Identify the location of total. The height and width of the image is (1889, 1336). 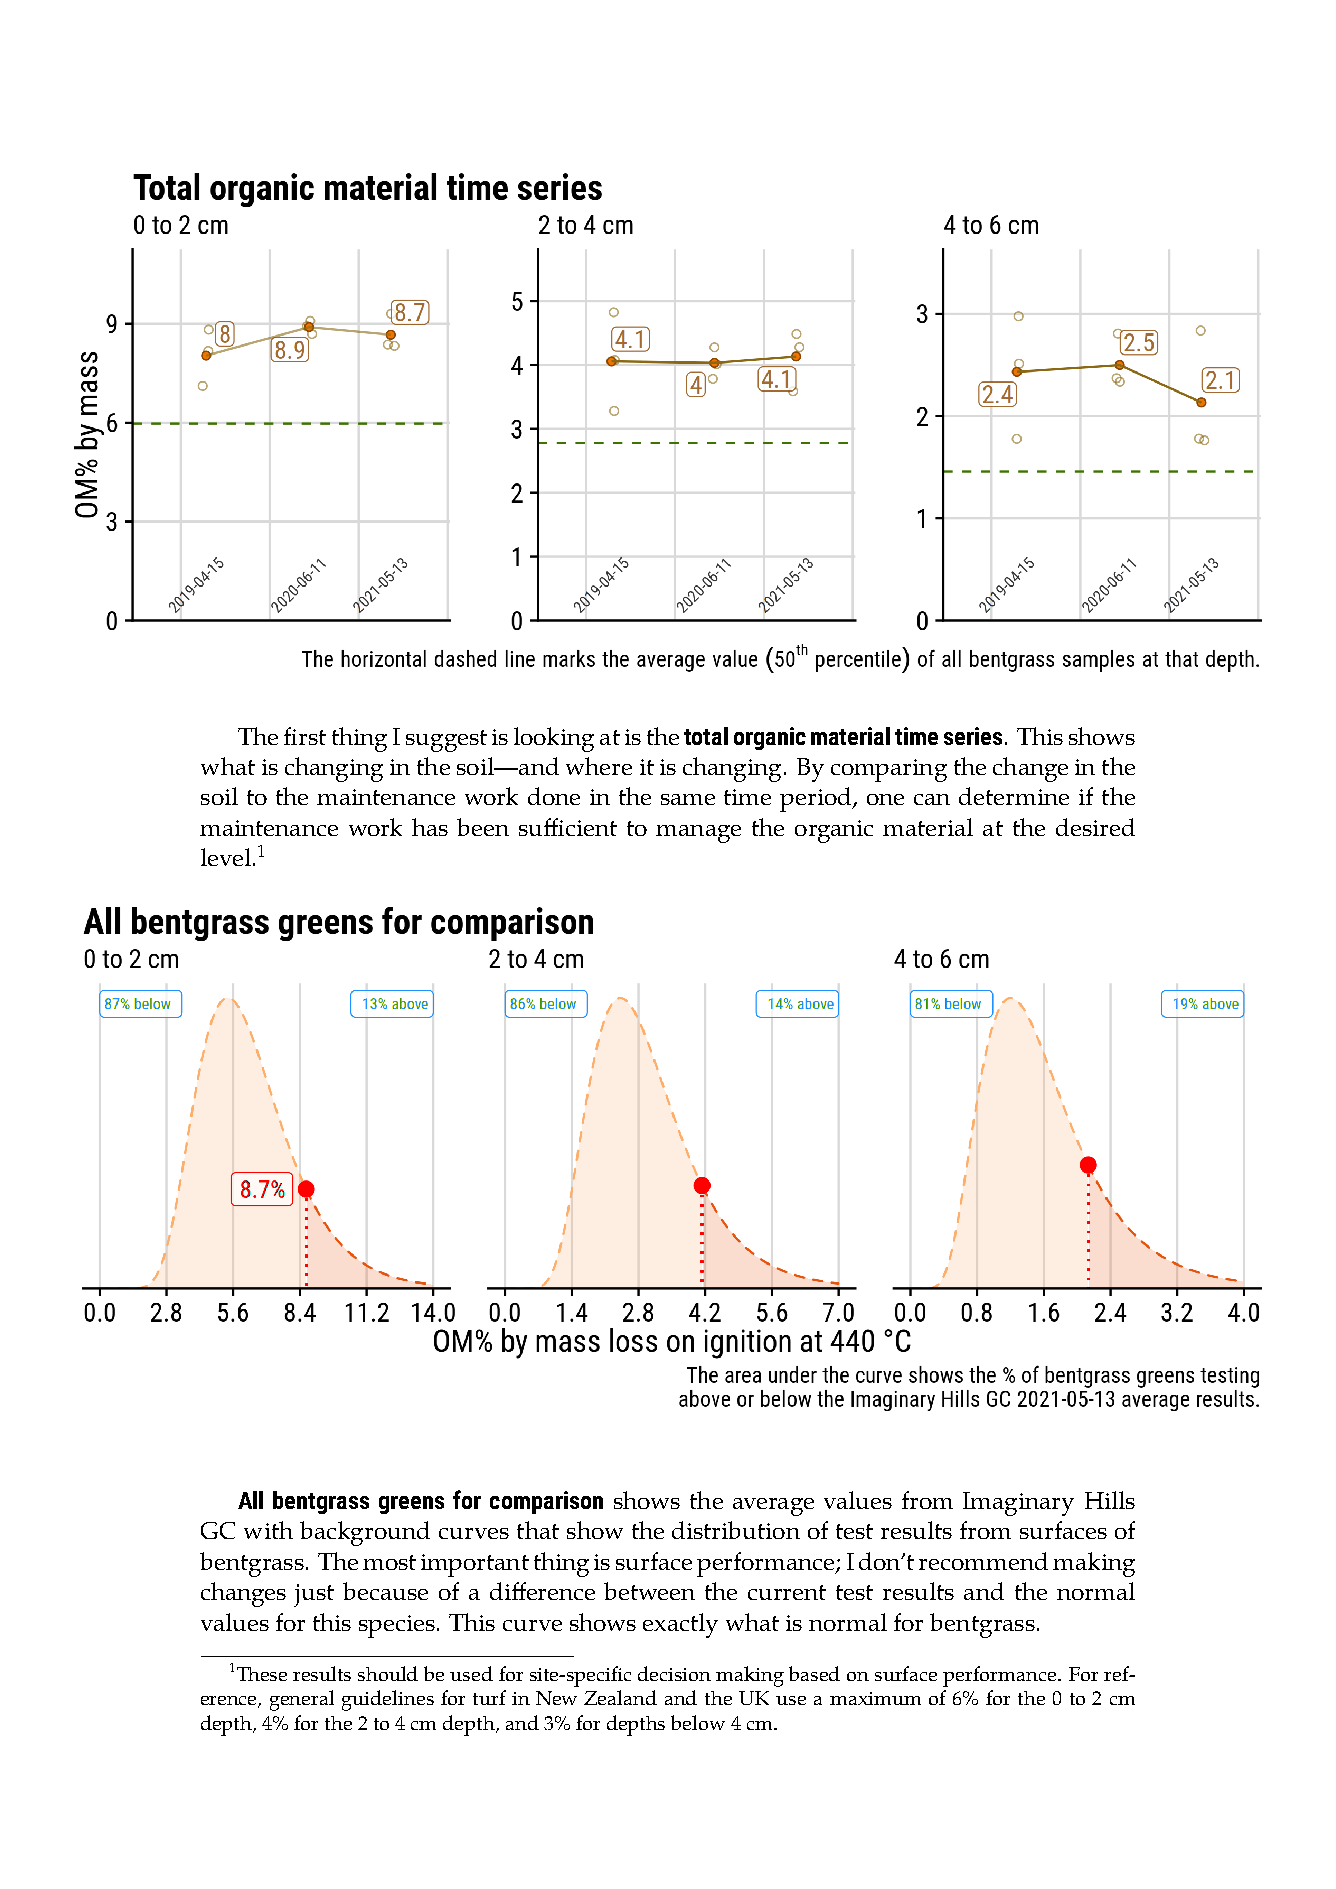
(706, 736).
